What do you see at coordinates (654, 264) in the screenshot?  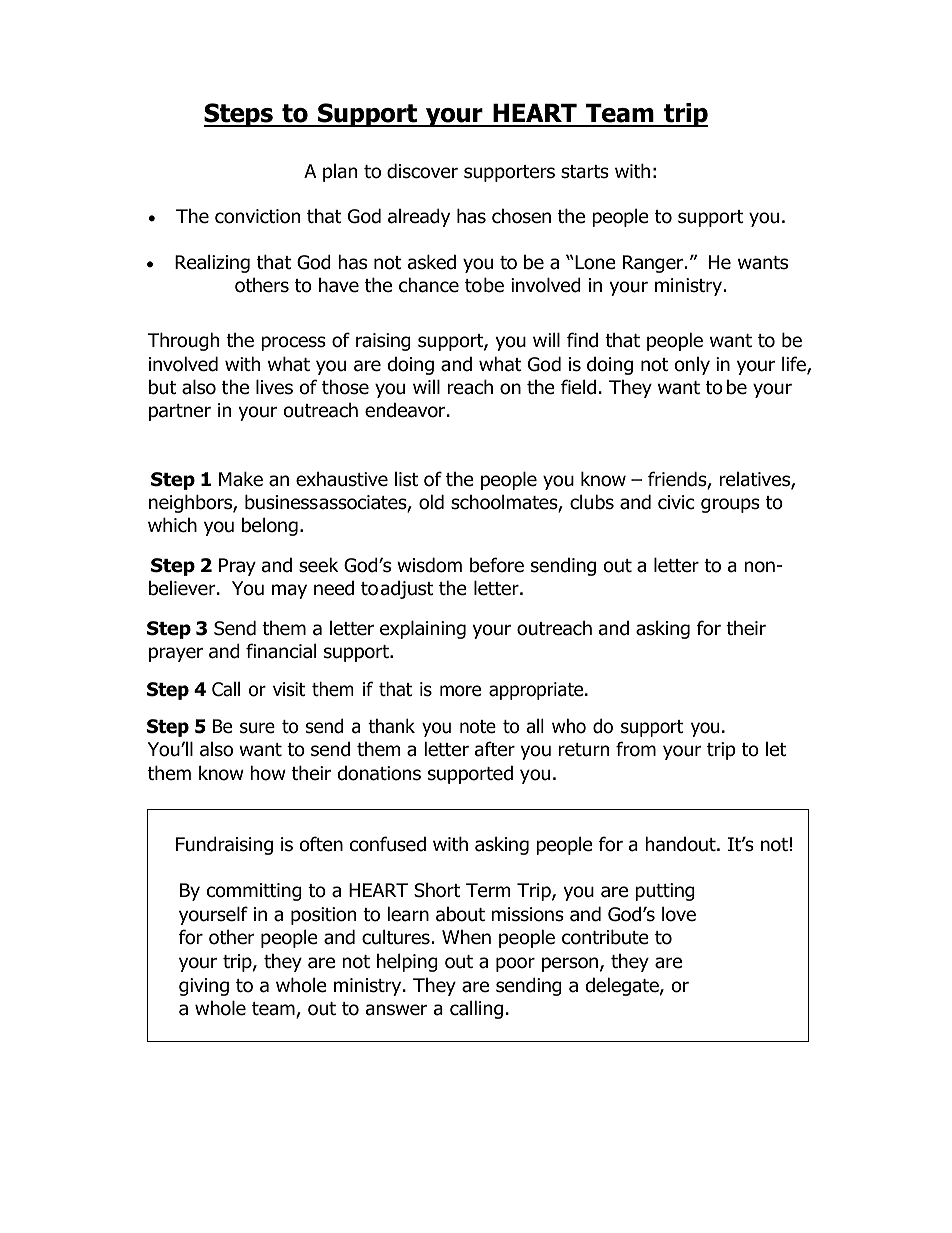 I see `Ranger` at bounding box center [654, 264].
